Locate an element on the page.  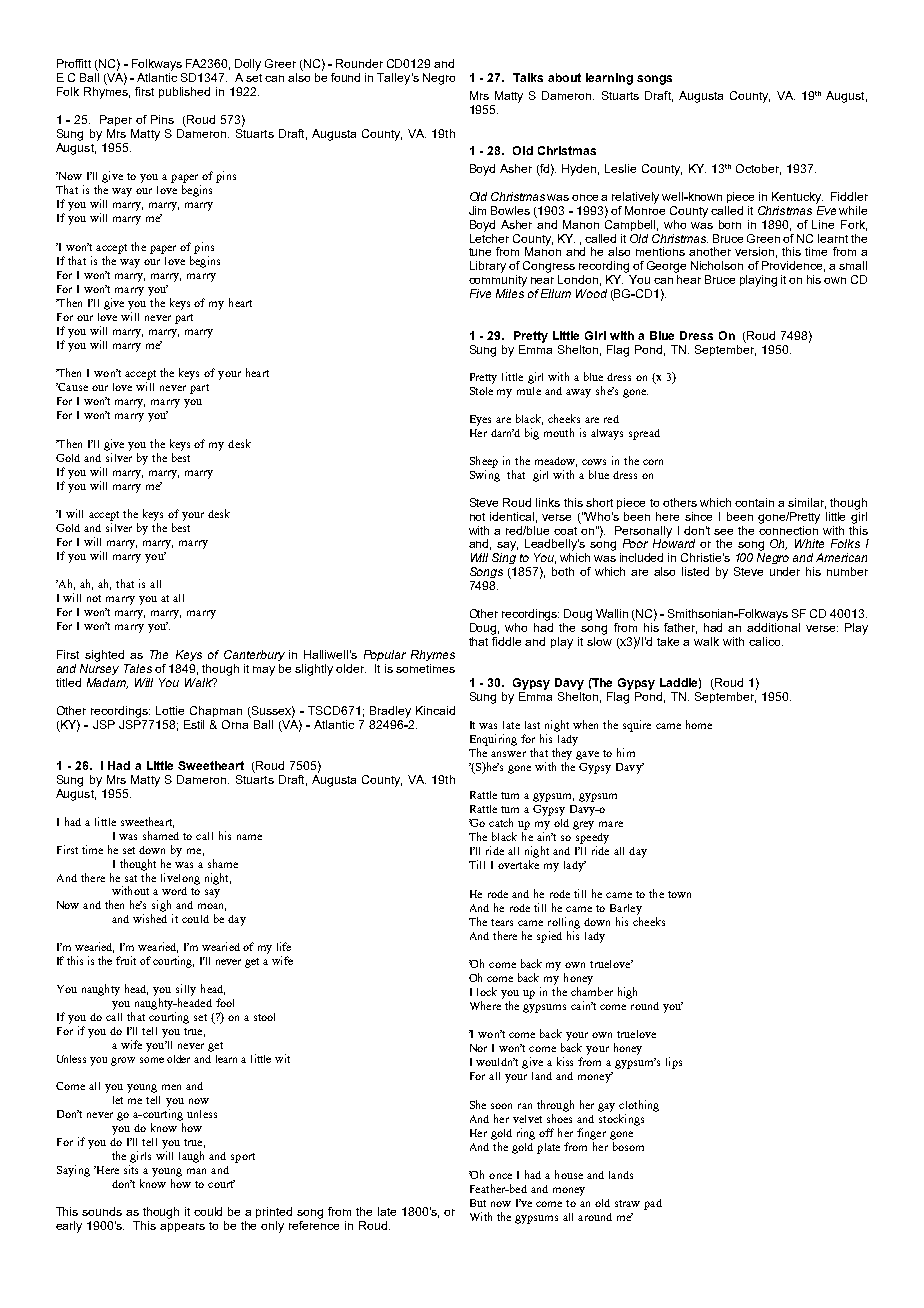
Talks is located at coordinates (528, 77).
